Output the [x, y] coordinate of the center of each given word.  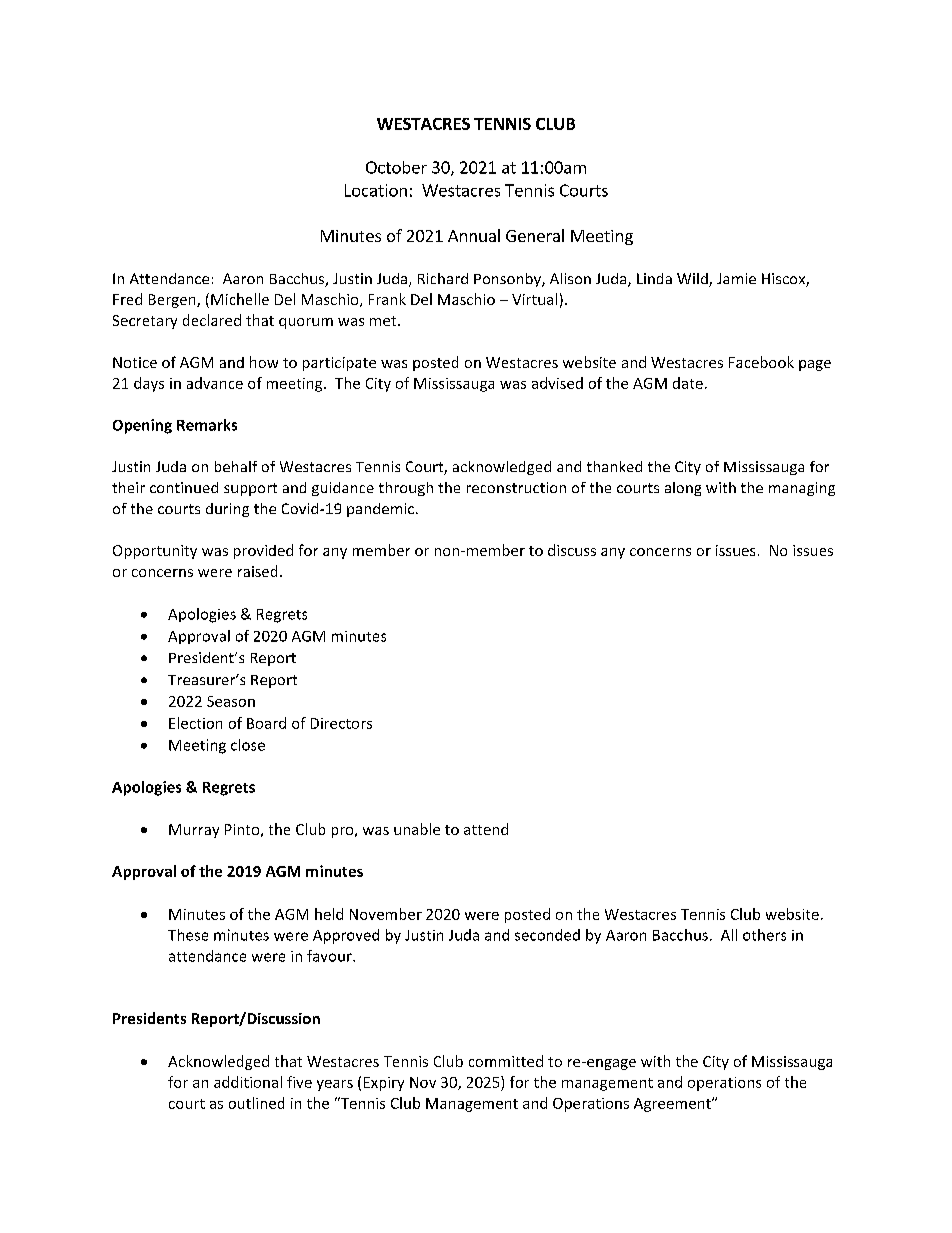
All [729, 935]
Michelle [240, 299]
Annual [474, 235]
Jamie [736, 278]
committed [506, 1061]
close [248, 745]
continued [184, 487]
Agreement [673, 1105]
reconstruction [516, 487]
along [683, 489]
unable [417, 829]
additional [248, 1082]
